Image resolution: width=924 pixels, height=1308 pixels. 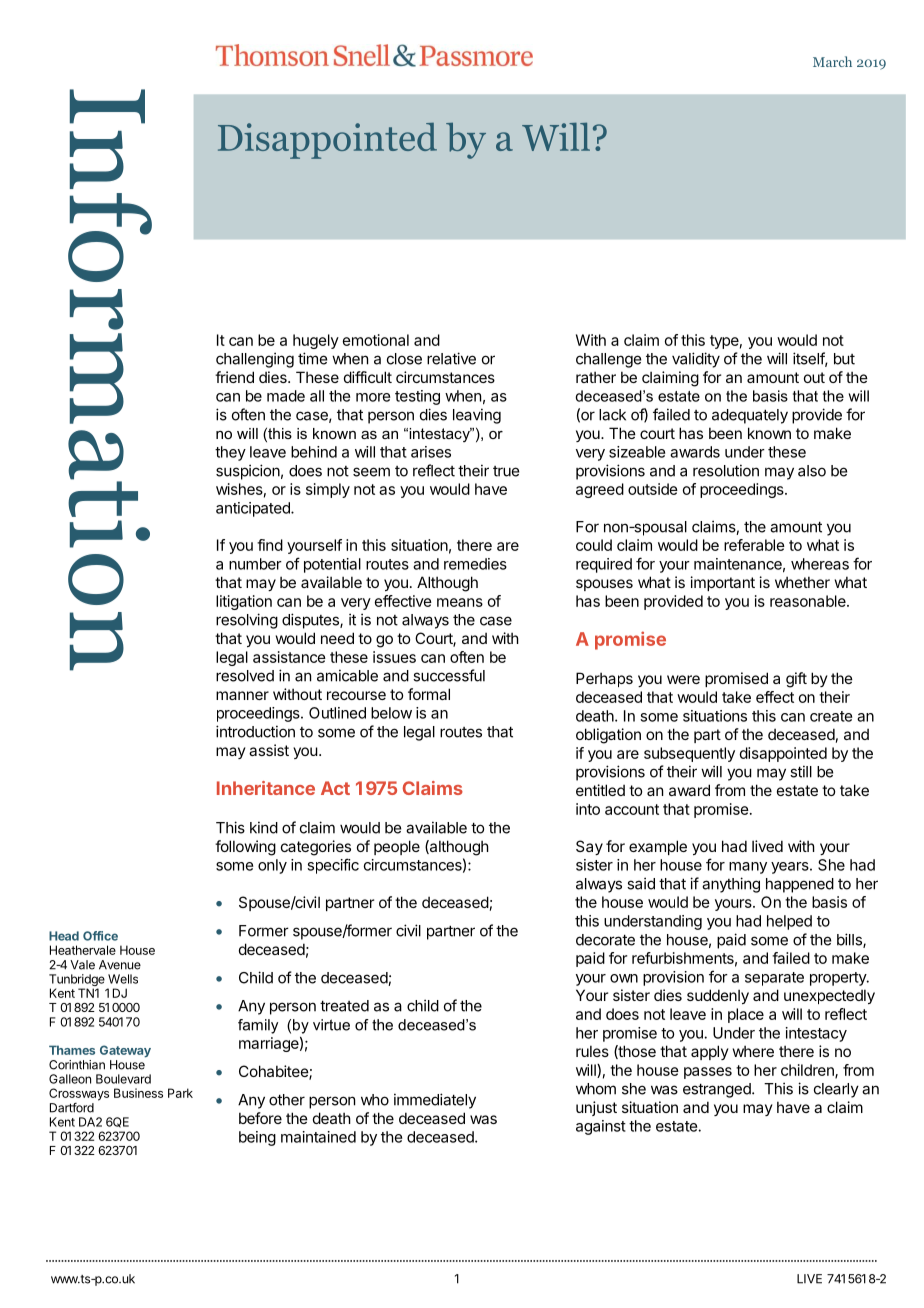 What do you see at coordinates (138, 1093) in the image?
I see `Business` at bounding box center [138, 1093].
